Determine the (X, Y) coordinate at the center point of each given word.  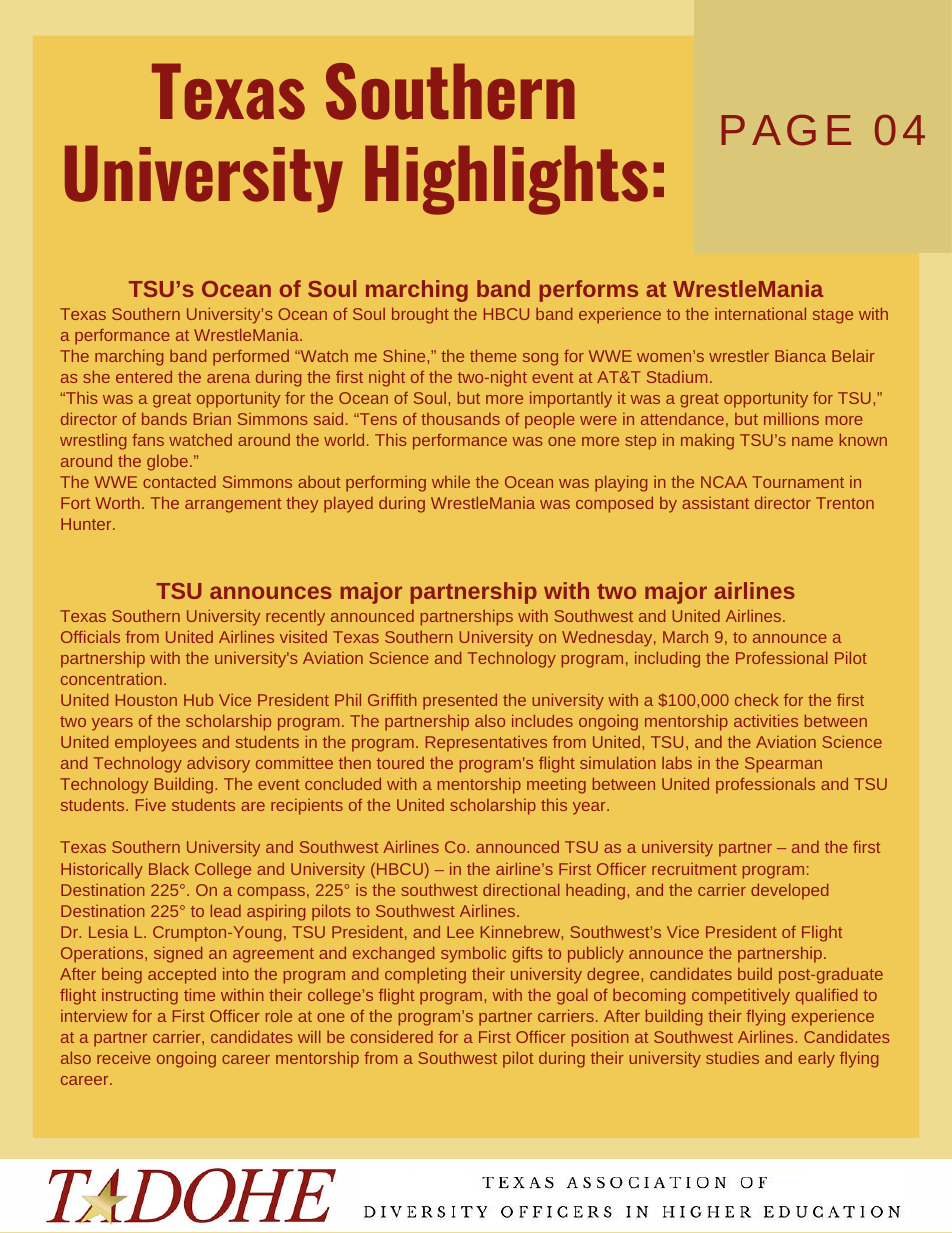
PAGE (786, 130)
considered (392, 1037)
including (667, 660)
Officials (90, 637)
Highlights (506, 180)
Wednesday (607, 639)
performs (588, 291)
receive (124, 1058)
